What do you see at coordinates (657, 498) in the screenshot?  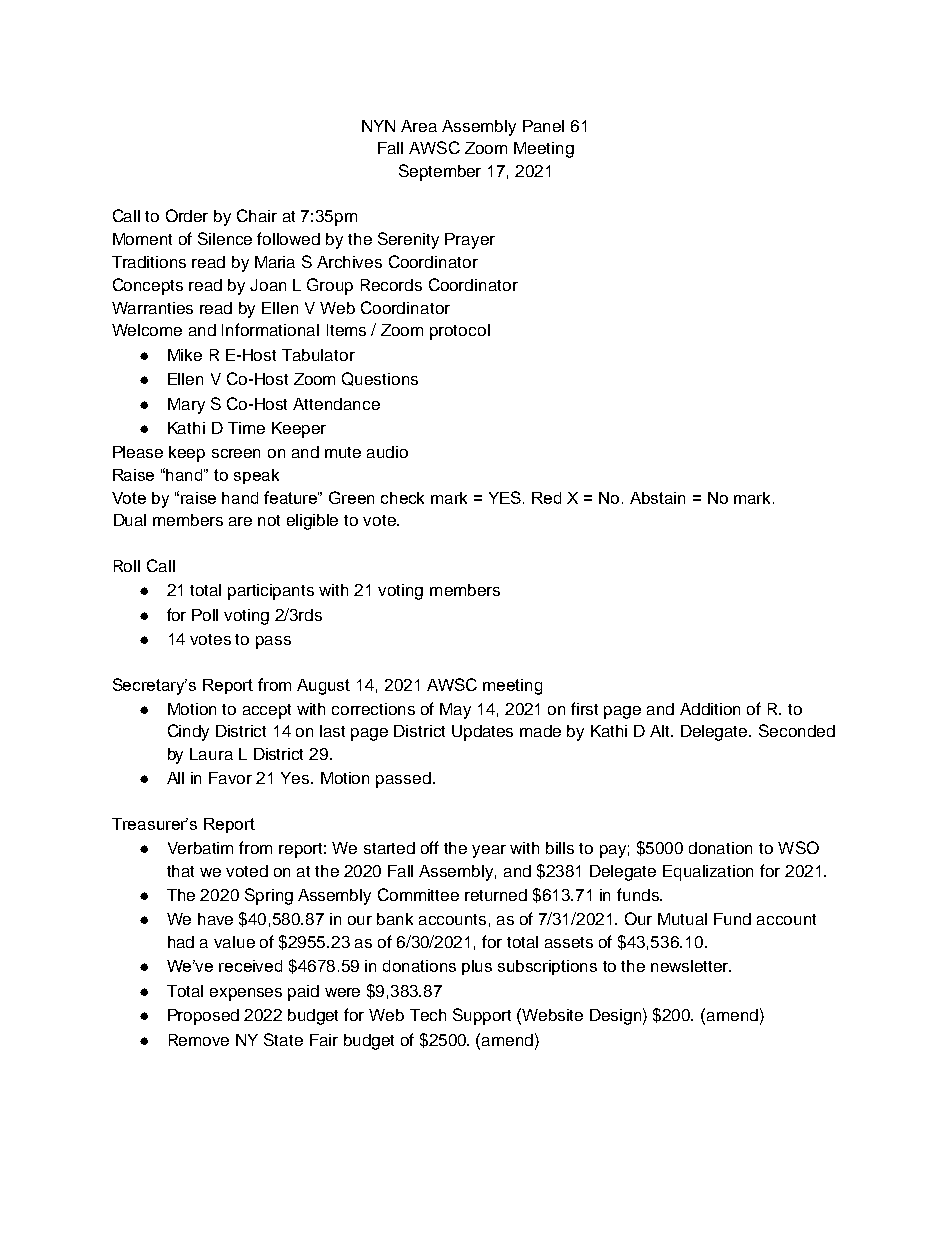 I see `Abstain` at bounding box center [657, 498].
